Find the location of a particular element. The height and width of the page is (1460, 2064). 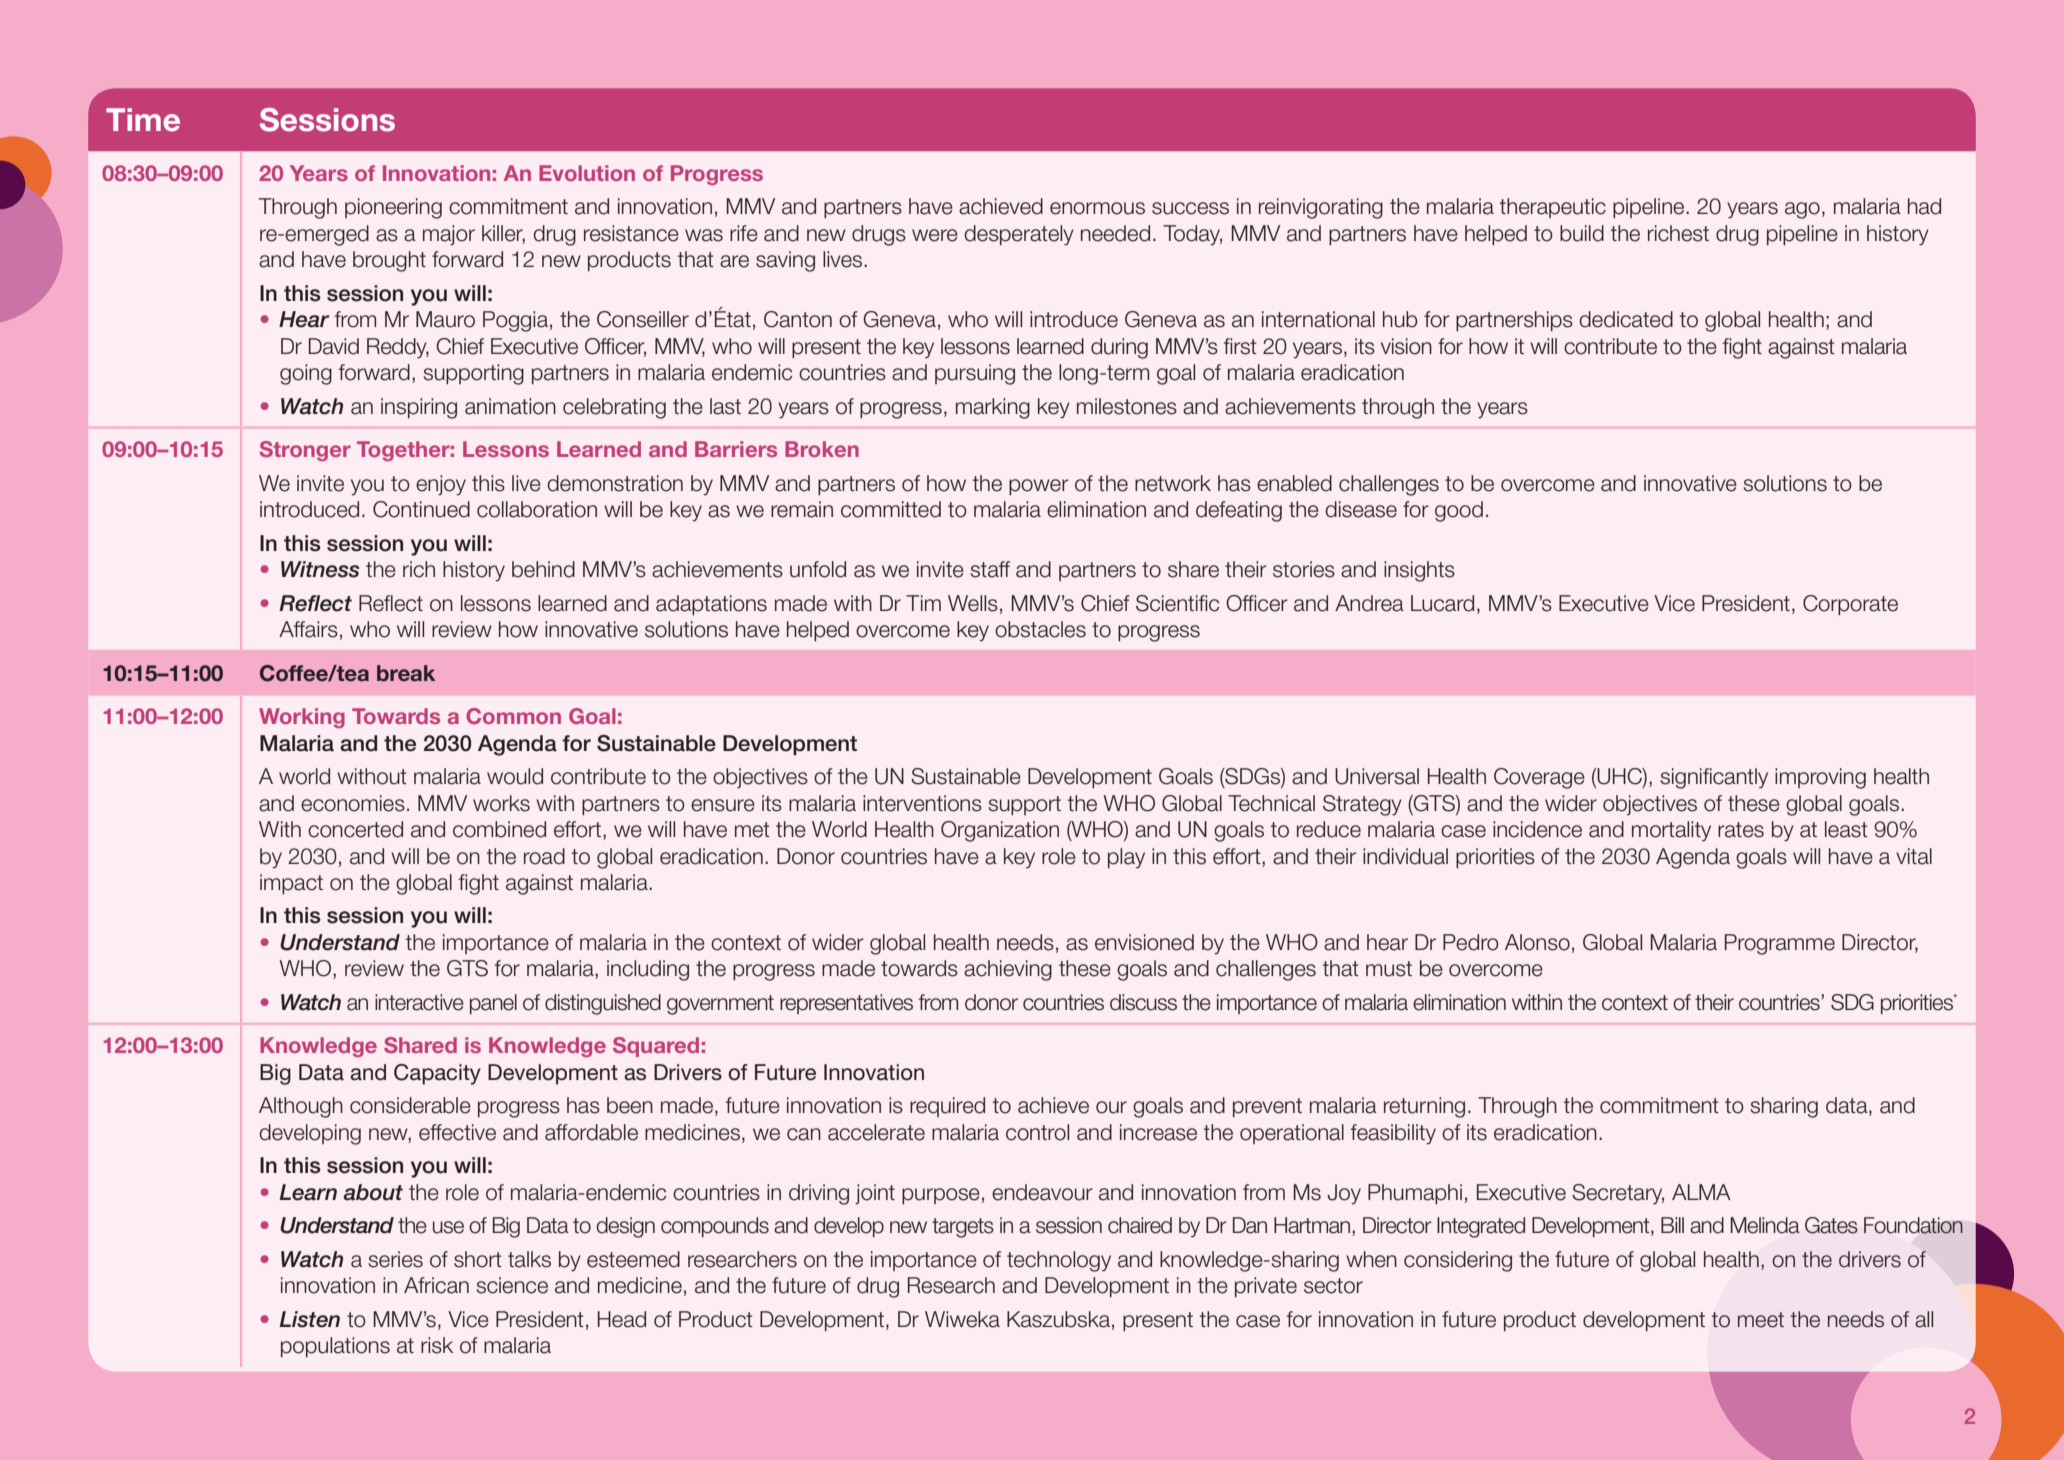

Listen is located at coordinates (309, 1319).
